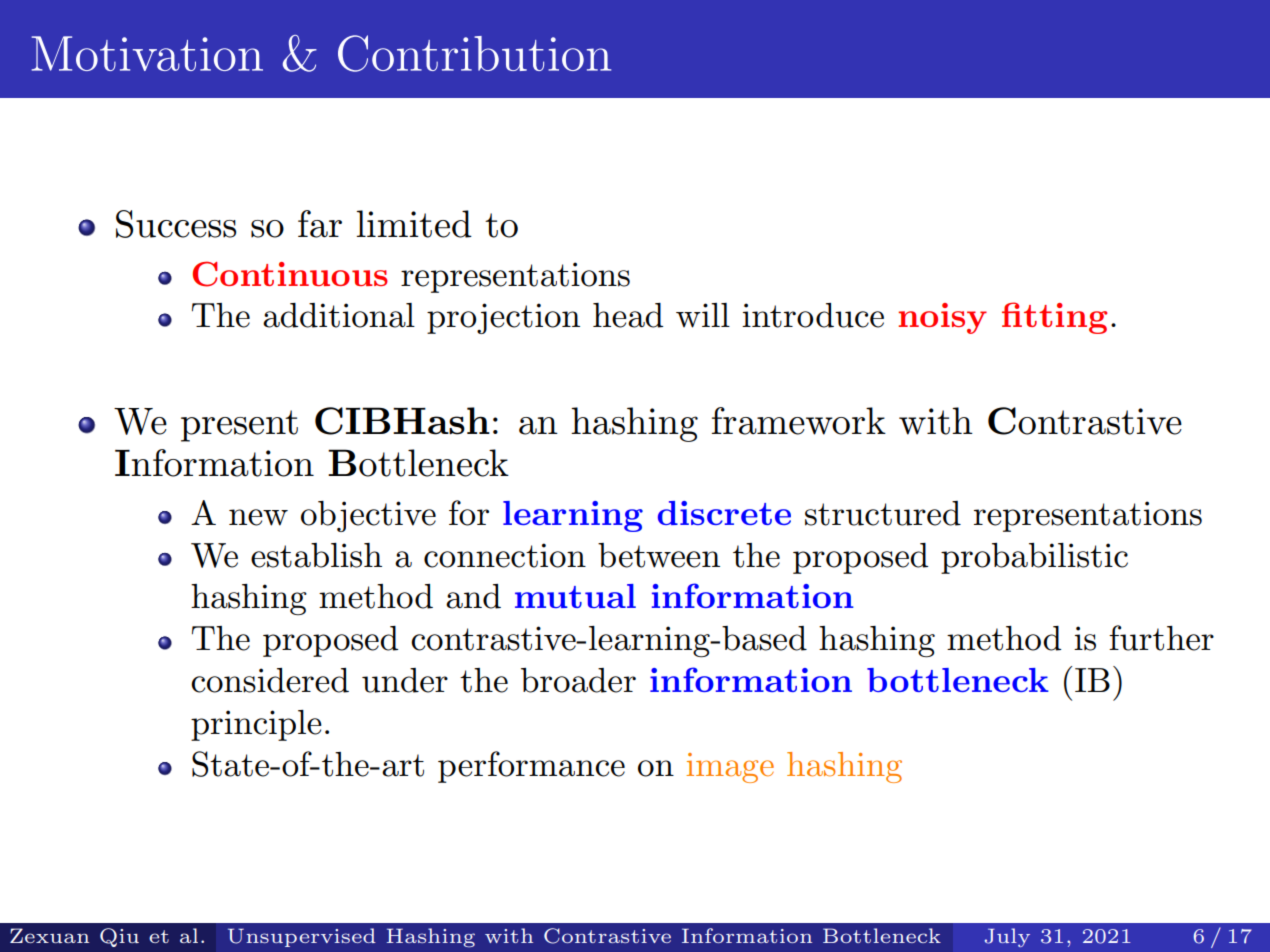 This document has width=1270, height=952. I want to click on additional, so click(339, 315).
